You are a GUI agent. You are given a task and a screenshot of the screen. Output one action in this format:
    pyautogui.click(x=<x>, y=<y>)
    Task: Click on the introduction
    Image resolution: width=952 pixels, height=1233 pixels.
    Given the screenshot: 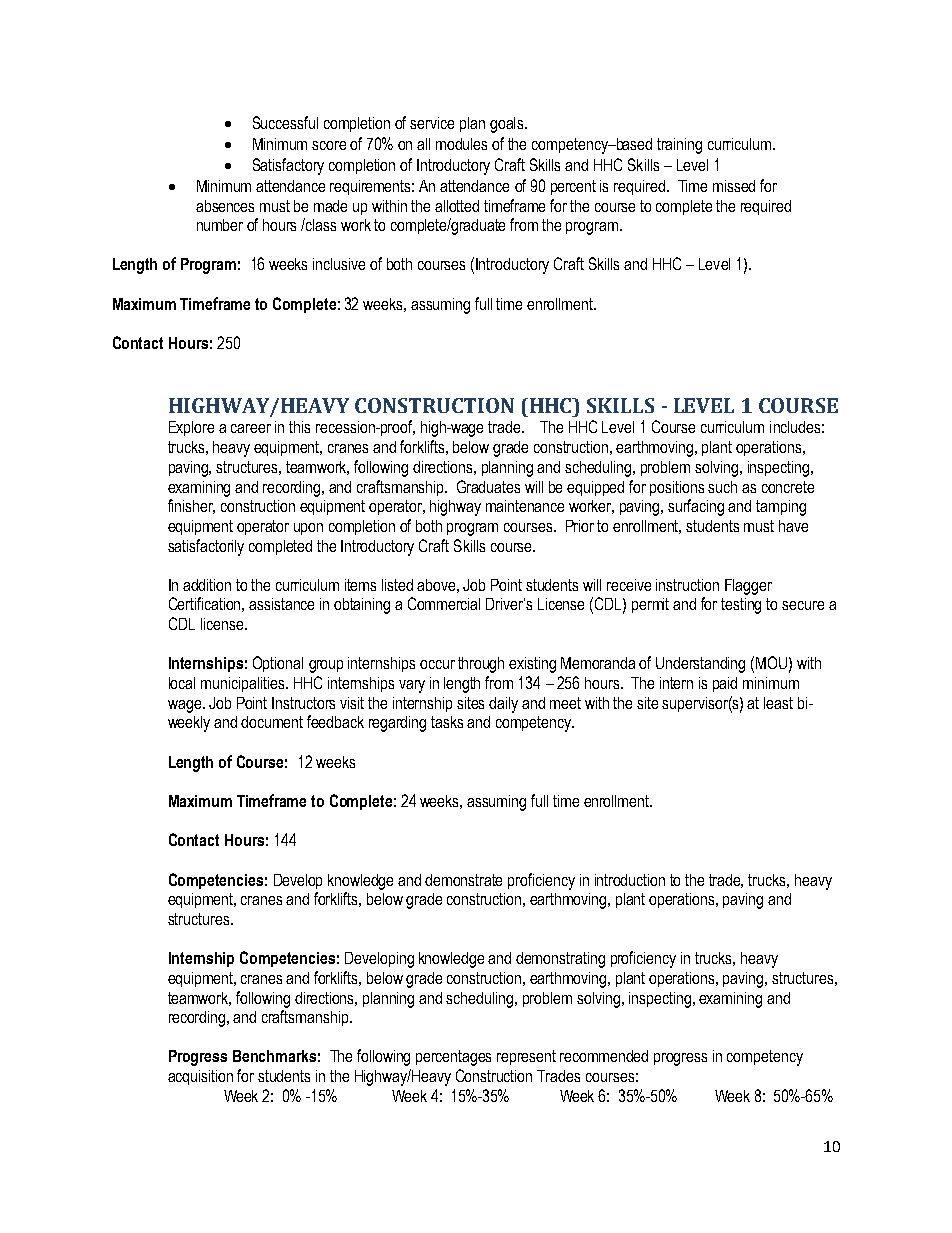 What is the action you would take?
    pyautogui.click(x=630, y=880)
